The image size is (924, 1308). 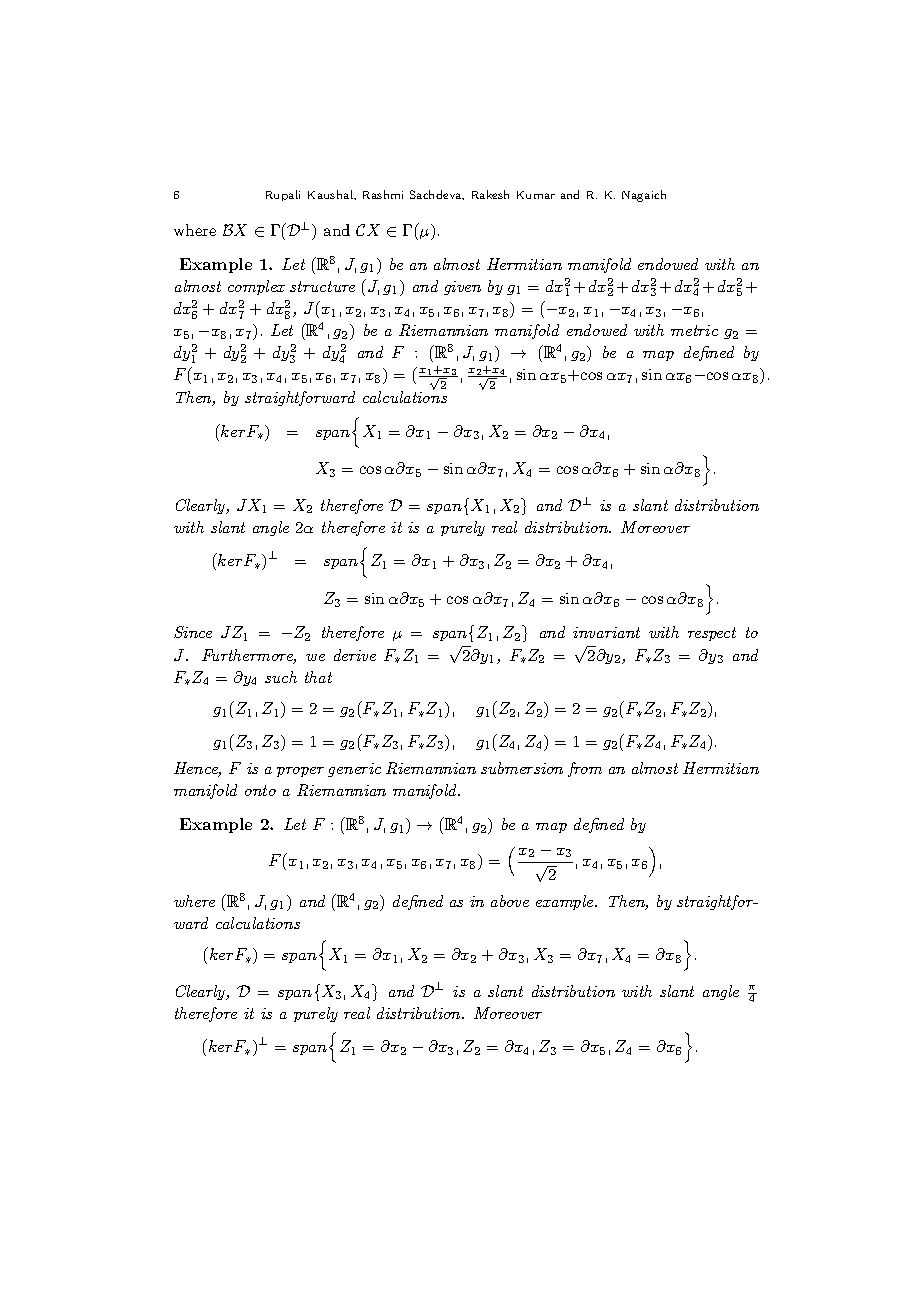 I want to click on above, so click(x=510, y=901).
